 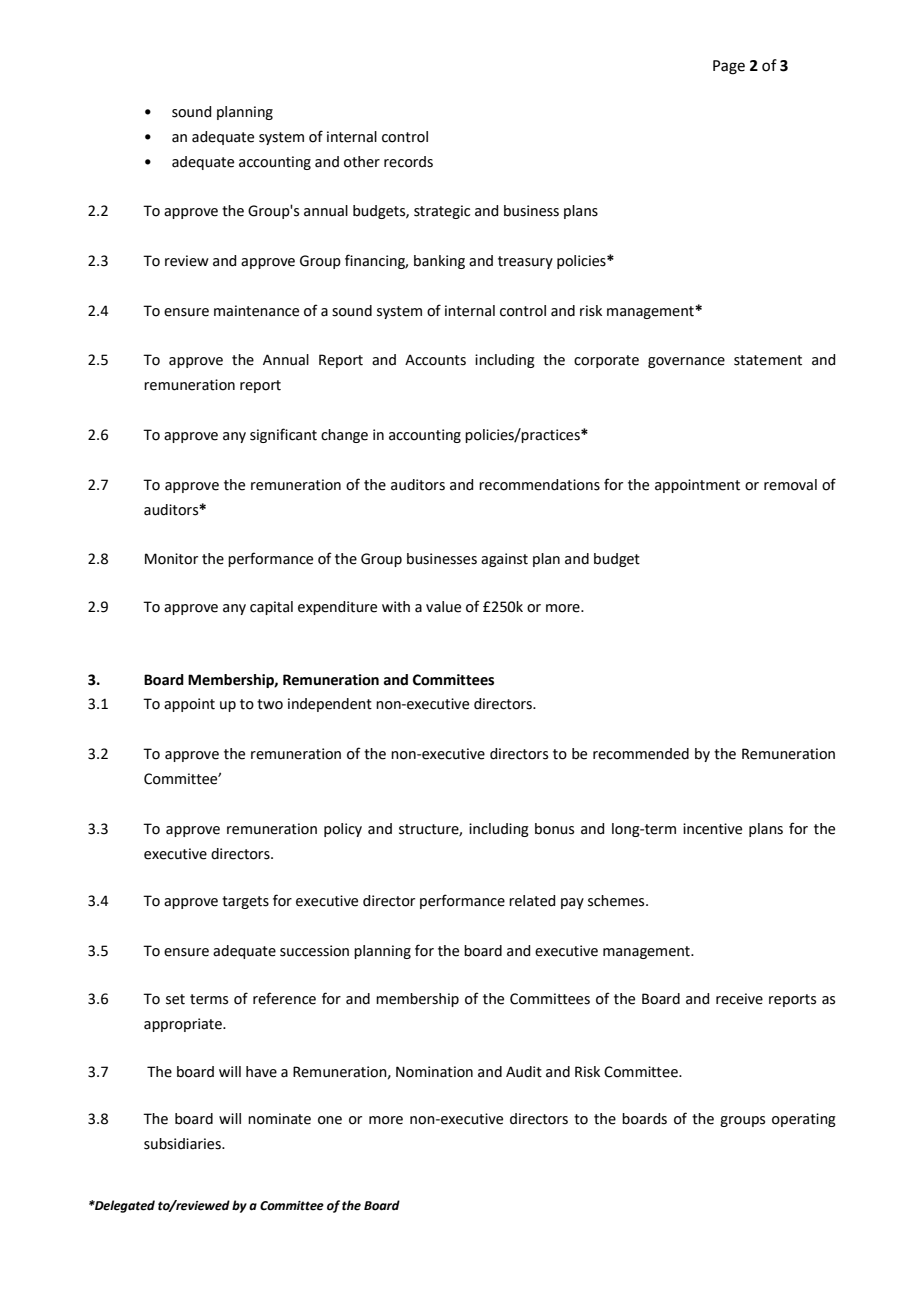 What do you see at coordinates (729, 67) in the page?
I see `Page` at bounding box center [729, 67].
